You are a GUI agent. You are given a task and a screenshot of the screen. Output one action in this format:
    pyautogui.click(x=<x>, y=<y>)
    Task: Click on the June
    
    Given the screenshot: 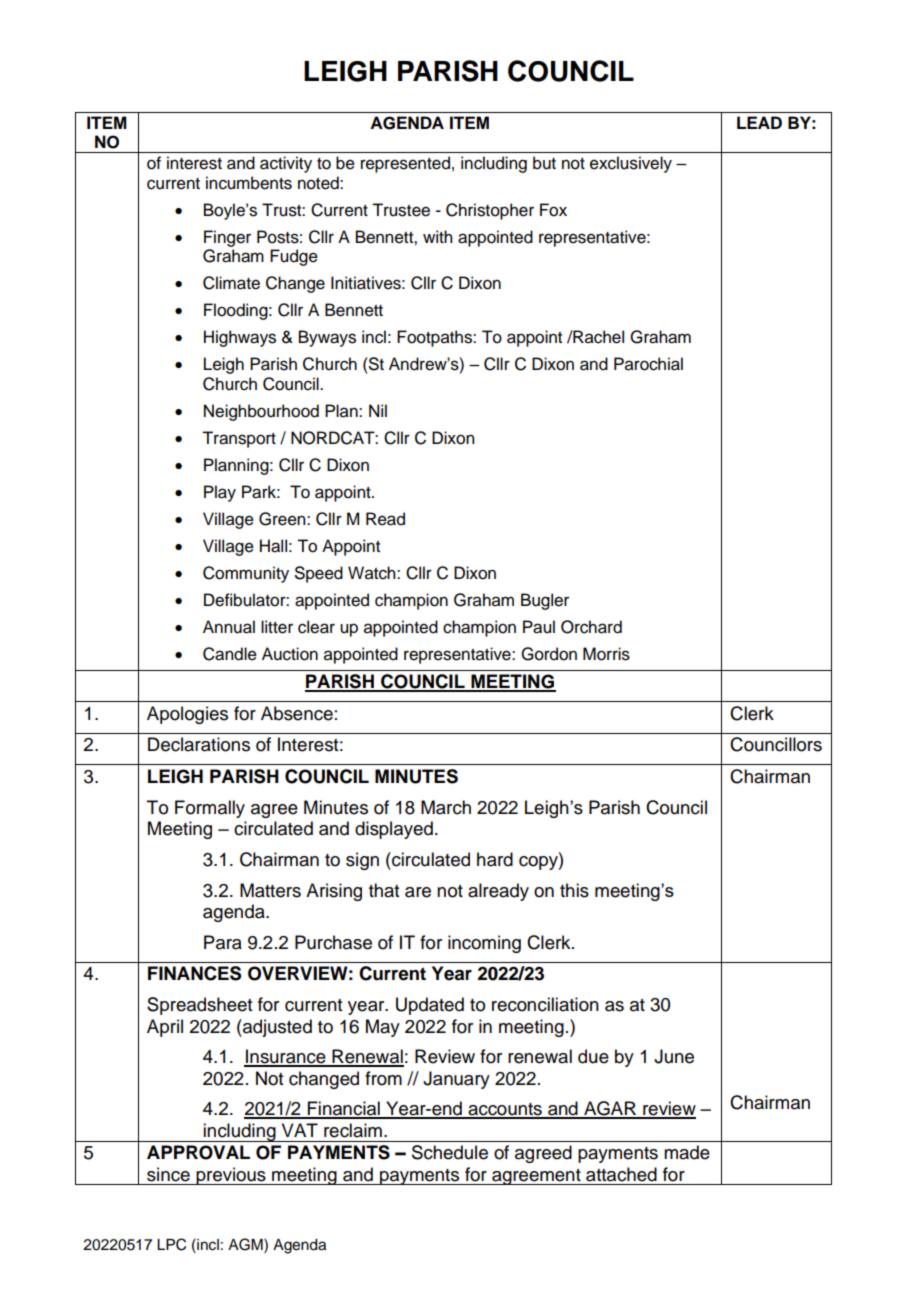 What is the action you would take?
    pyautogui.click(x=674, y=1056)
